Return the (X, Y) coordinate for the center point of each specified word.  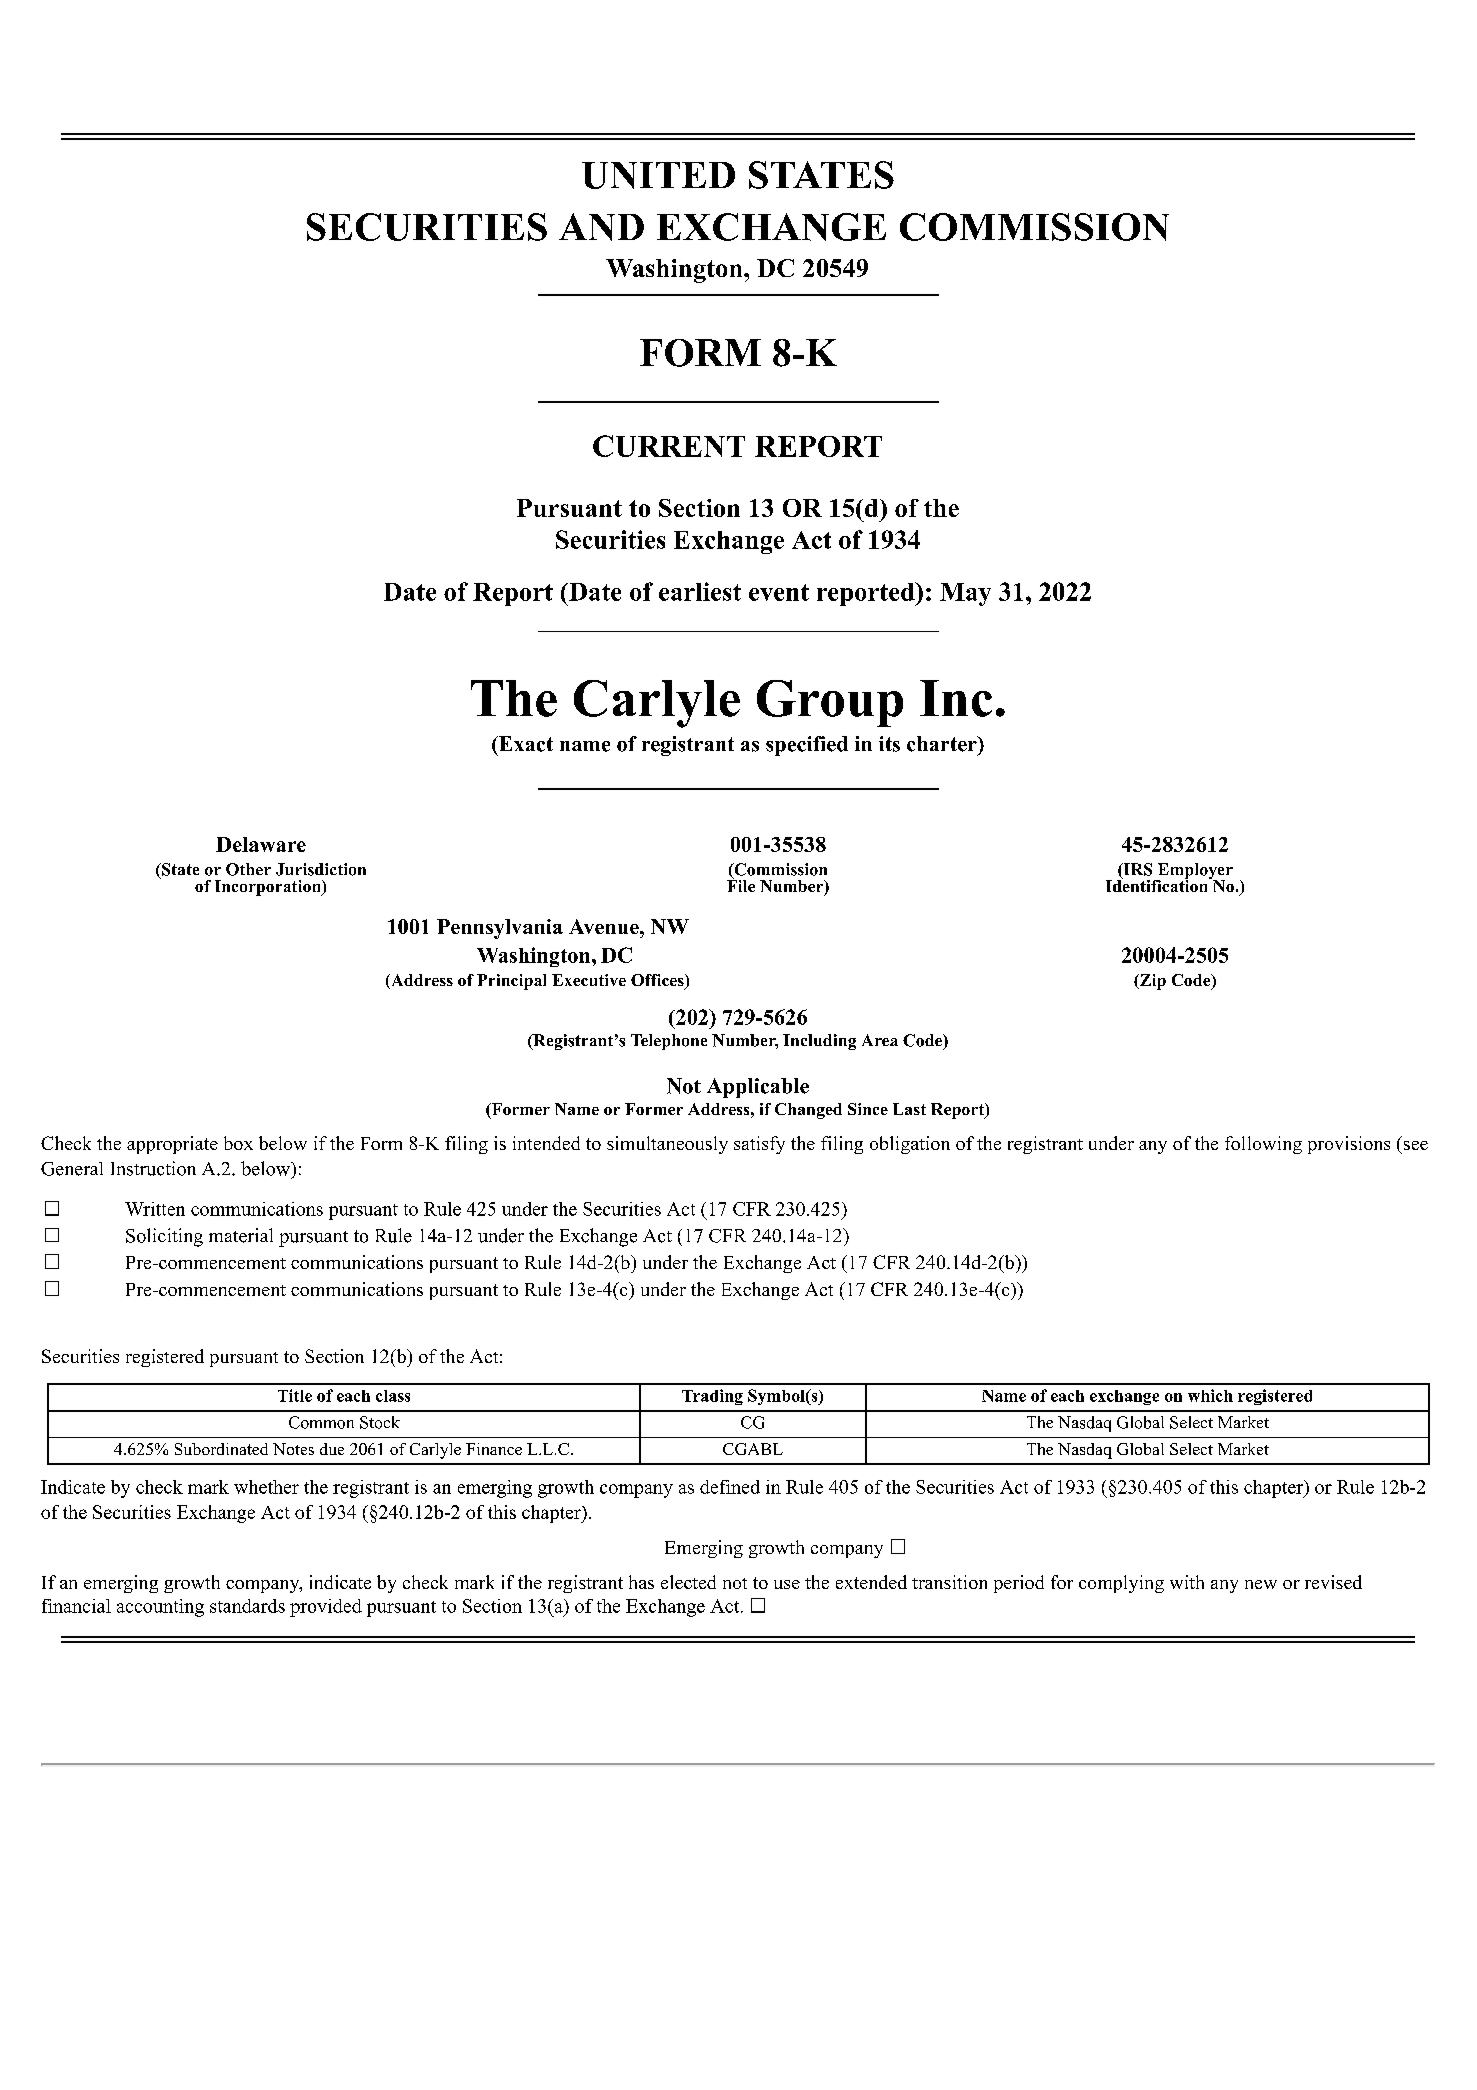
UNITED (658, 175)
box (238, 1143)
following (1263, 1145)
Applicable (758, 1088)
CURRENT (669, 446)
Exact (525, 744)
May (965, 594)
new (1261, 1584)
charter (943, 744)
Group (830, 703)
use (787, 1584)
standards (247, 1606)
